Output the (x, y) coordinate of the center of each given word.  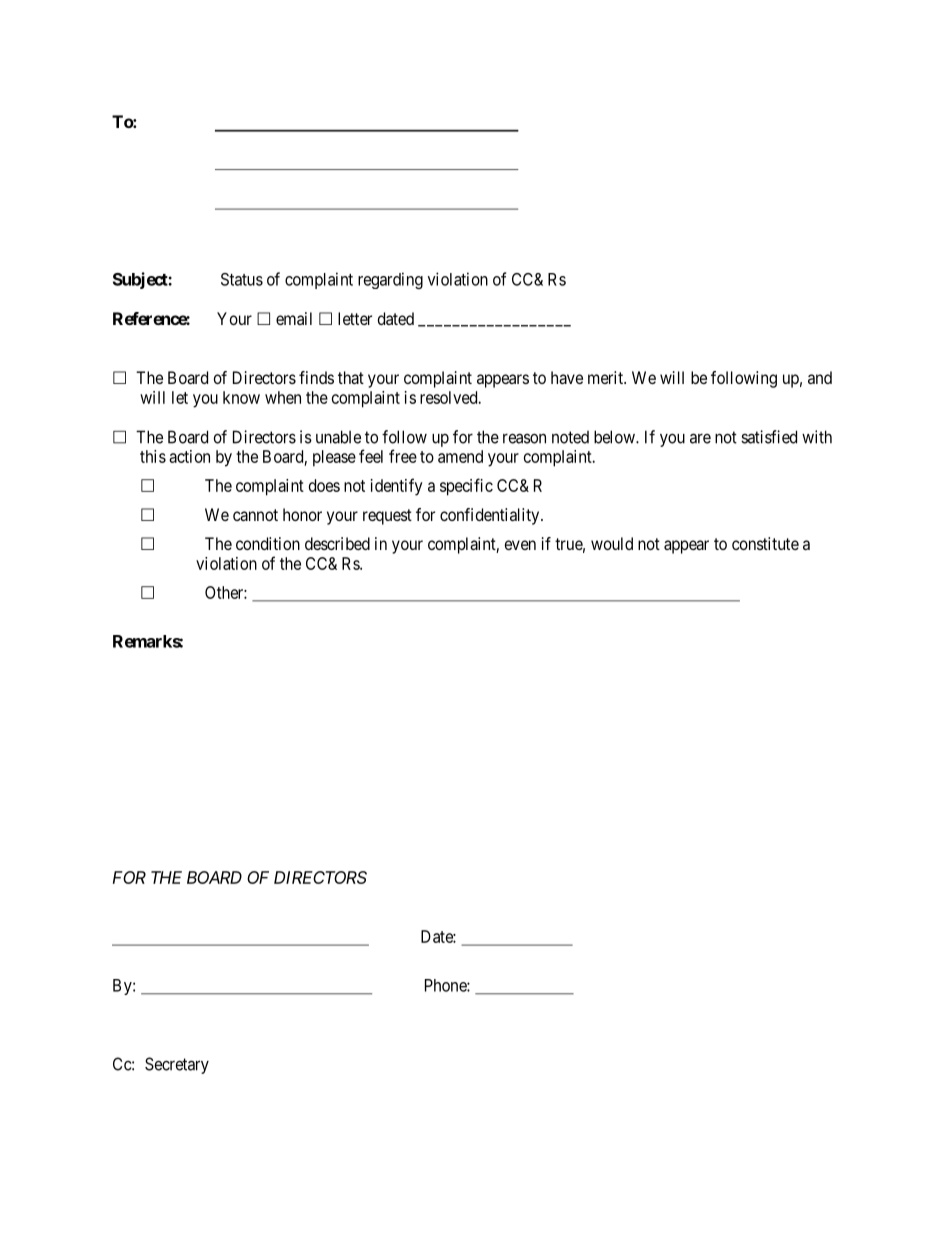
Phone (446, 985)
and (820, 377)
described (337, 543)
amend (460, 456)
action (189, 456)
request (387, 517)
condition (268, 543)
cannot (255, 515)
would (612, 543)
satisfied (769, 437)
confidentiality (491, 516)
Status (242, 279)
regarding (390, 280)
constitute (765, 543)
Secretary (177, 1065)
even (520, 545)
